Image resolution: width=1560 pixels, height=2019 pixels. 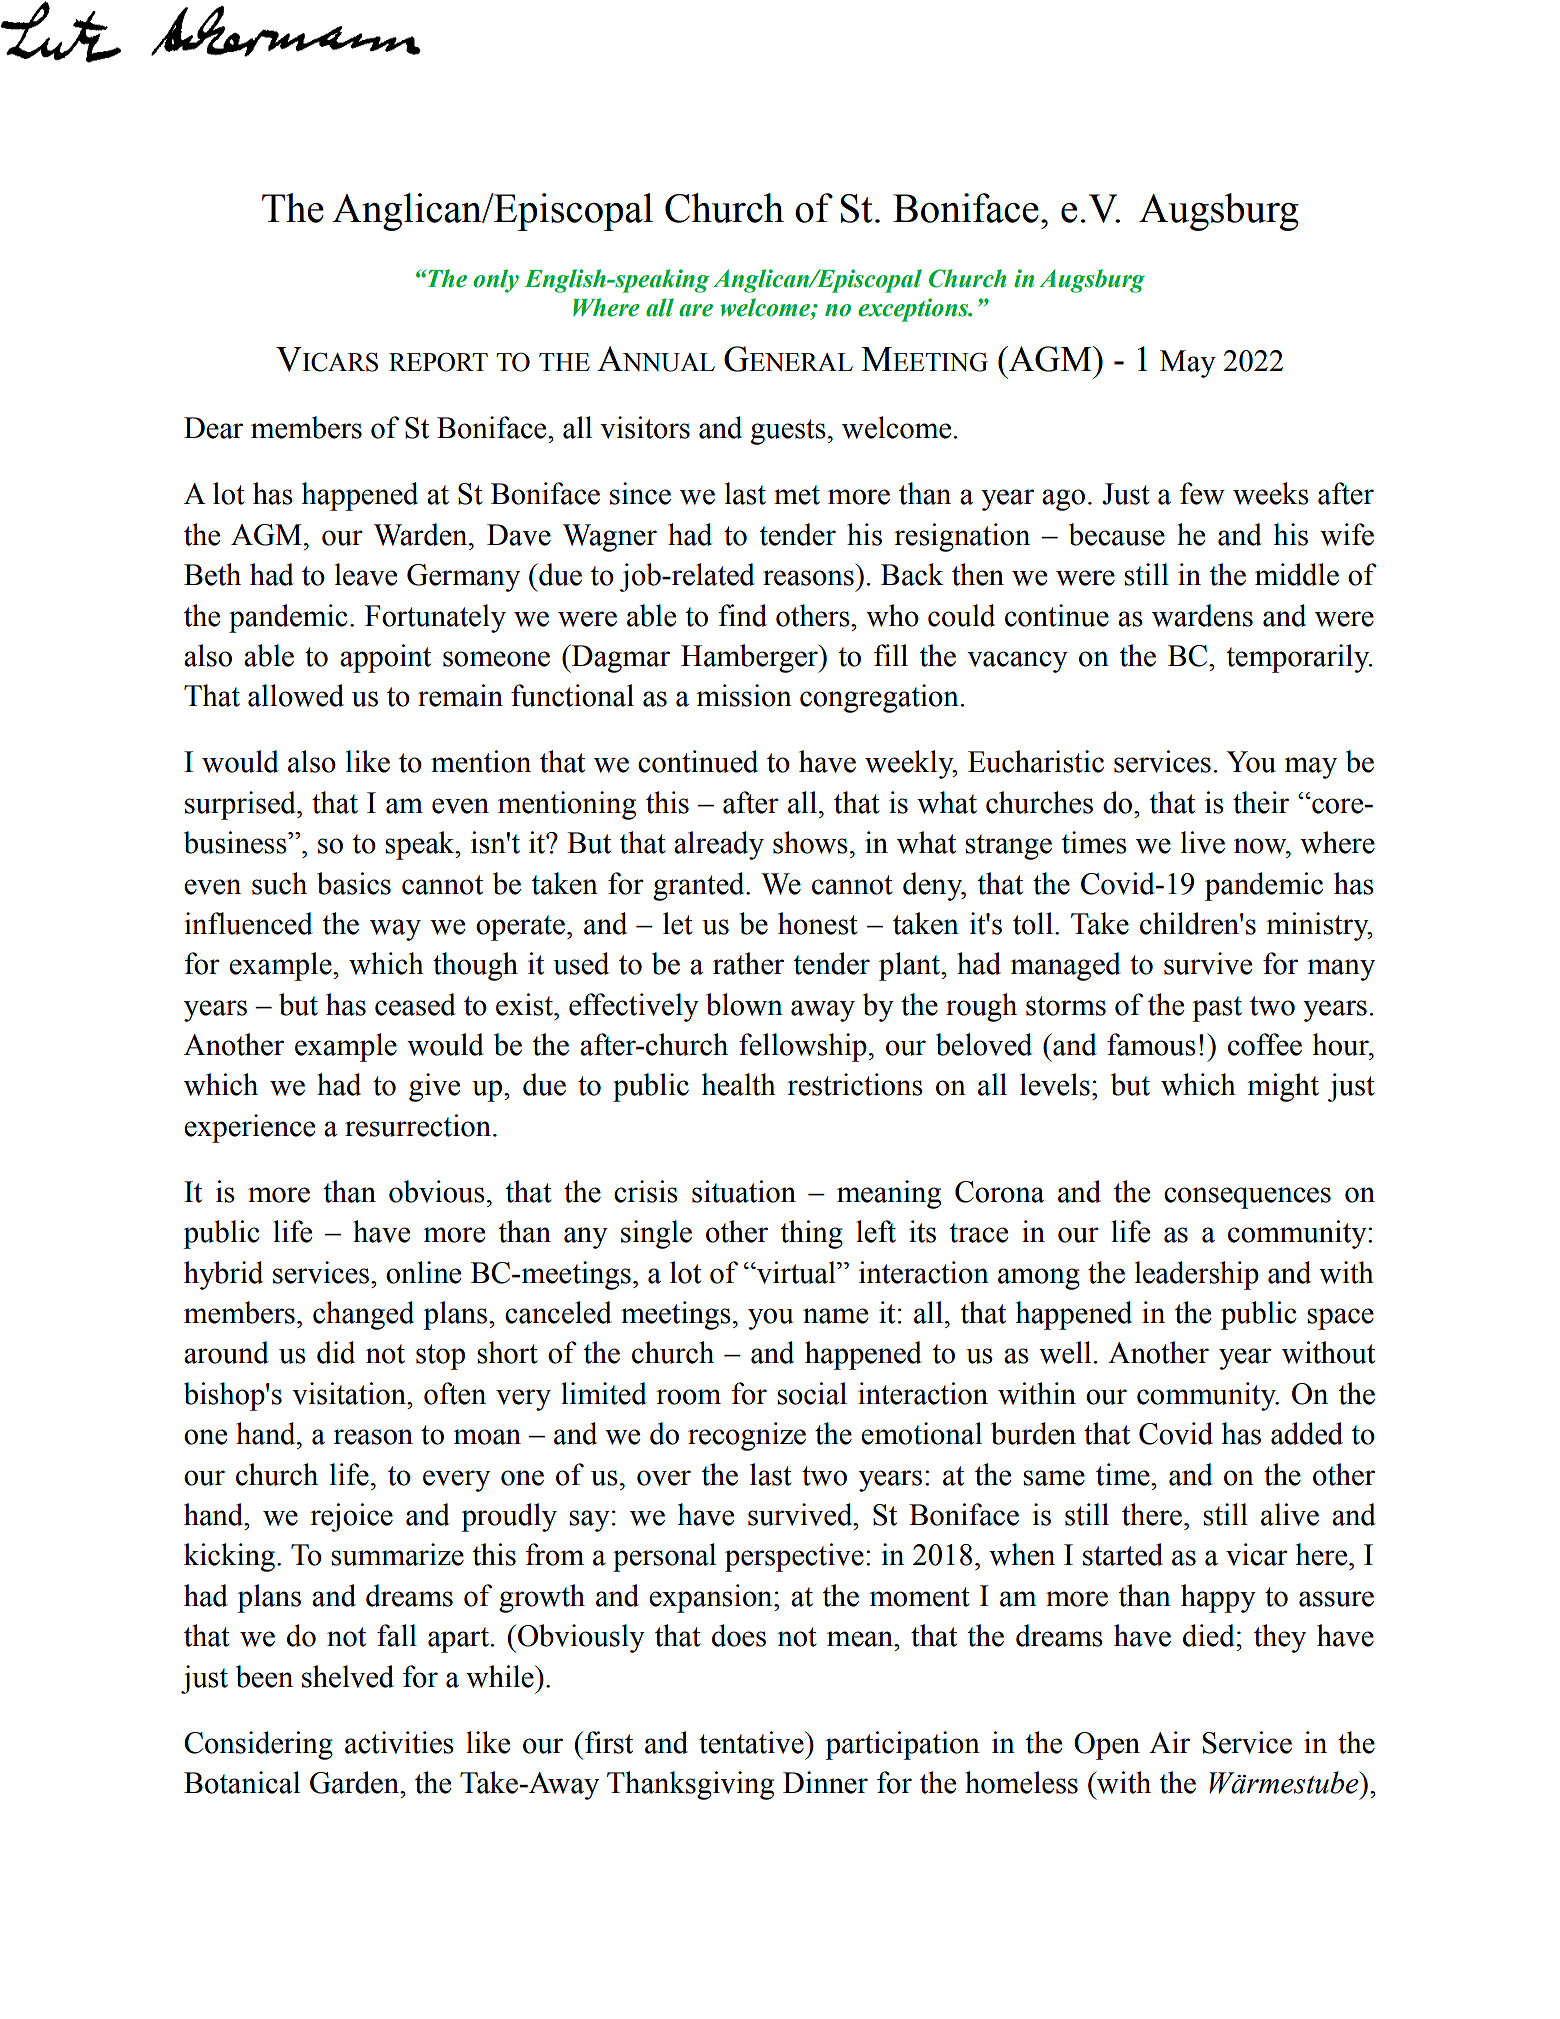 What do you see at coordinates (1202, 493) in the screenshot?
I see `few` at bounding box center [1202, 493].
